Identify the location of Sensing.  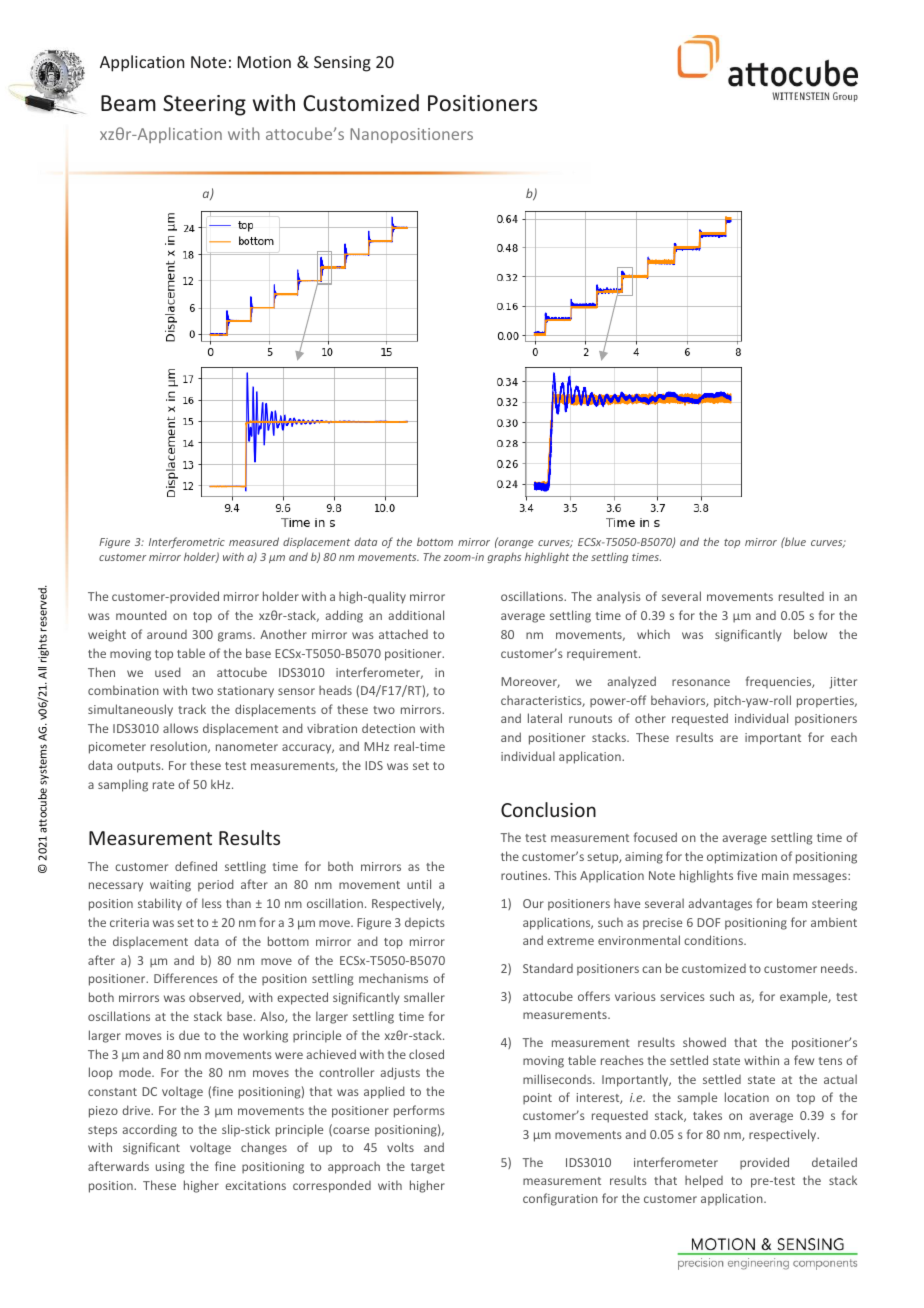
(342, 64).
